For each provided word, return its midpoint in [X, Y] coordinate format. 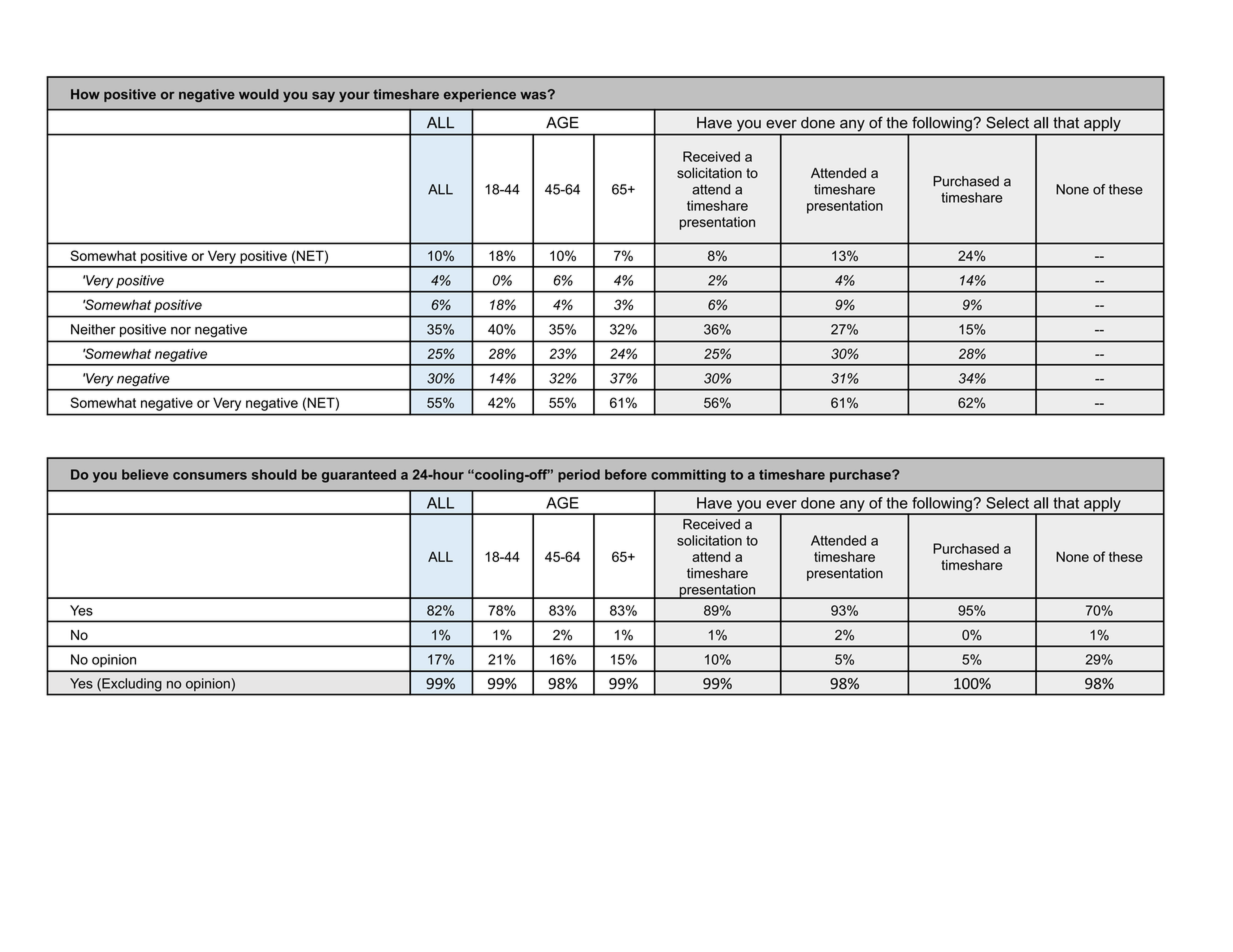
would [259, 94]
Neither [93, 329]
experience [480, 95]
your [354, 97]
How [85, 94]
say [323, 97]
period [579, 476]
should [274, 474]
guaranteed [359, 476]
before [626, 474]
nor [181, 330]
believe [145, 474]
